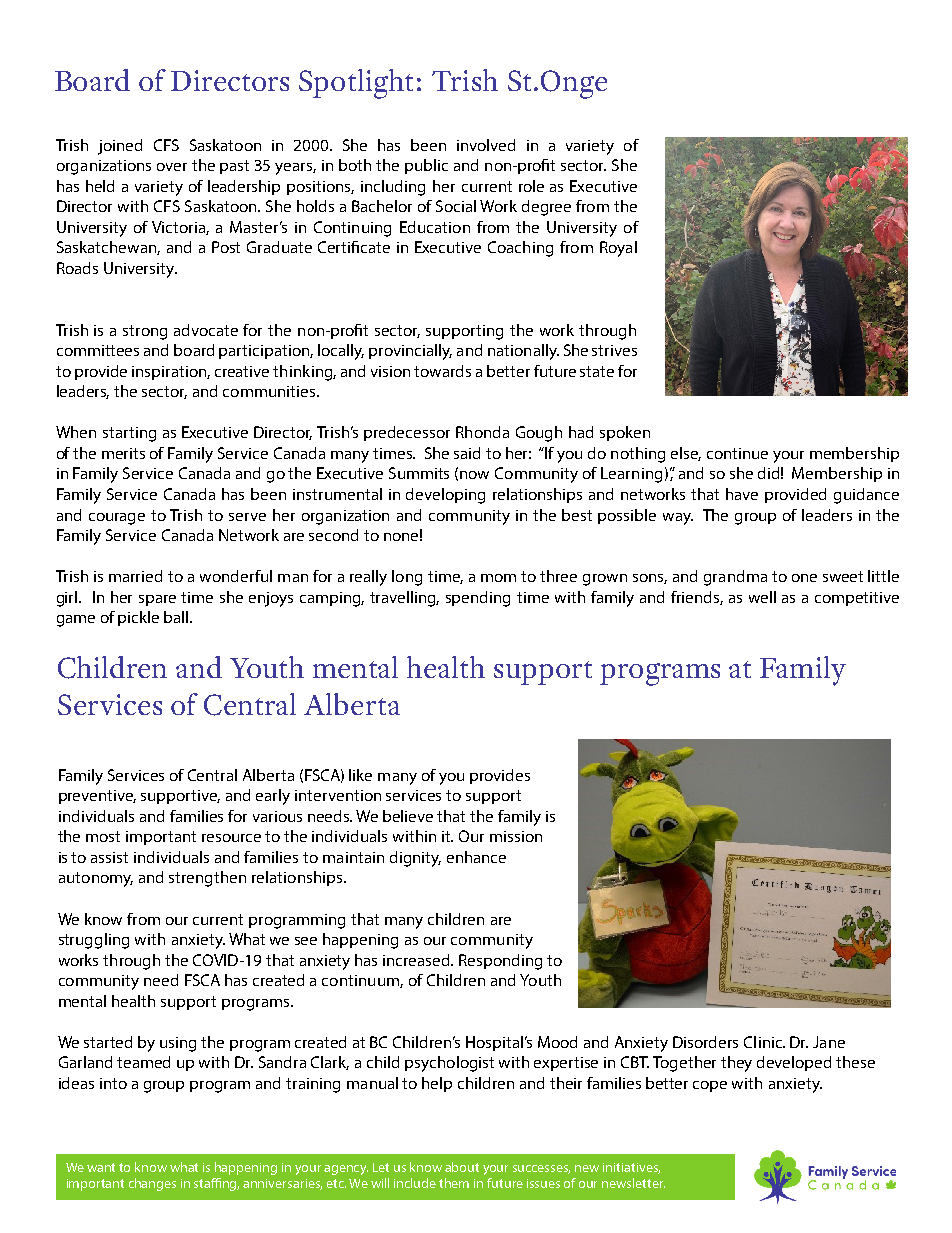 Image resolution: width=952 pixels, height=1233 pixels. I want to click on said, so click(467, 453).
